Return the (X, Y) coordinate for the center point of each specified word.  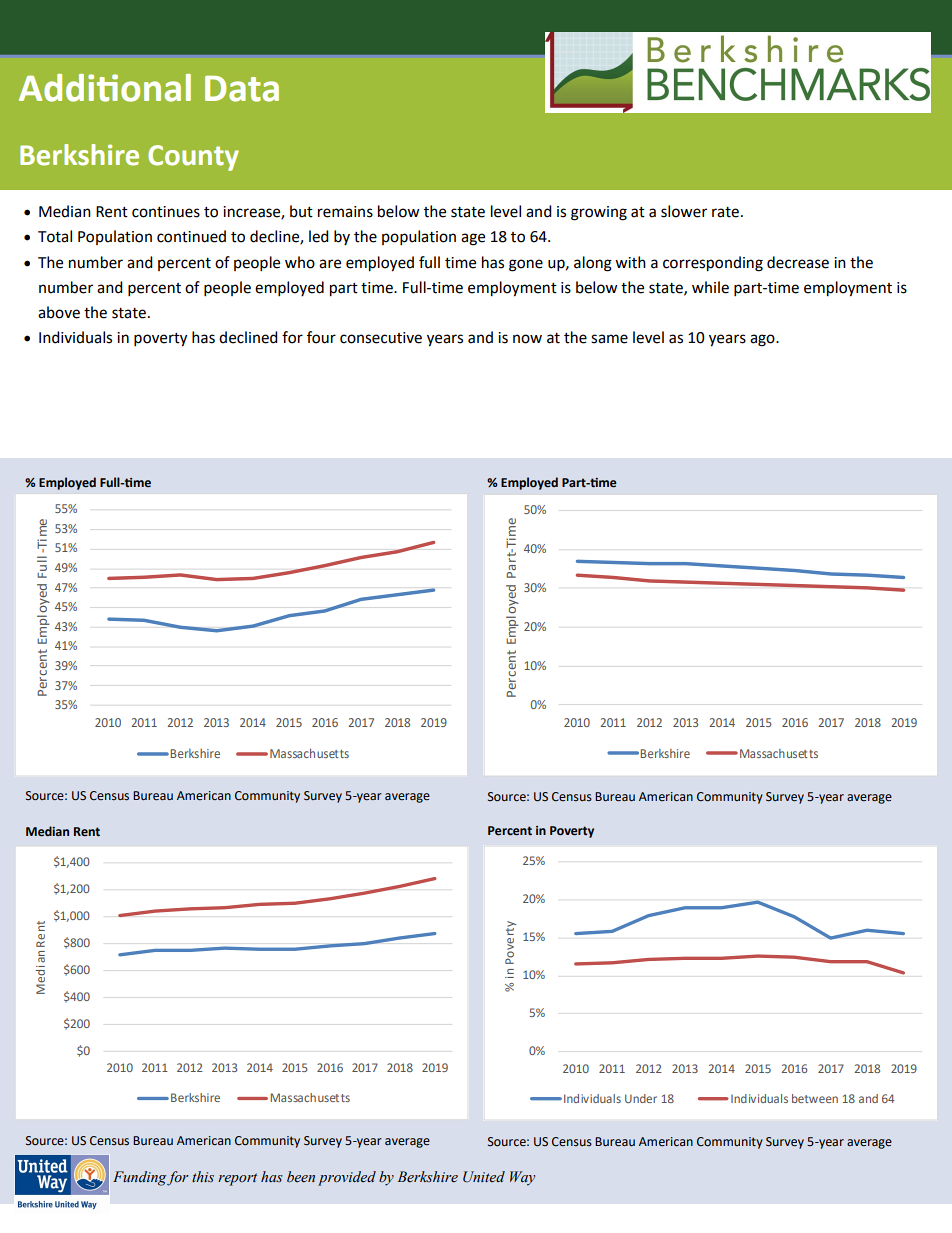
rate (725, 212)
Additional (105, 88)
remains (345, 212)
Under (641, 1098)
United (484, 1177)
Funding (139, 1178)
